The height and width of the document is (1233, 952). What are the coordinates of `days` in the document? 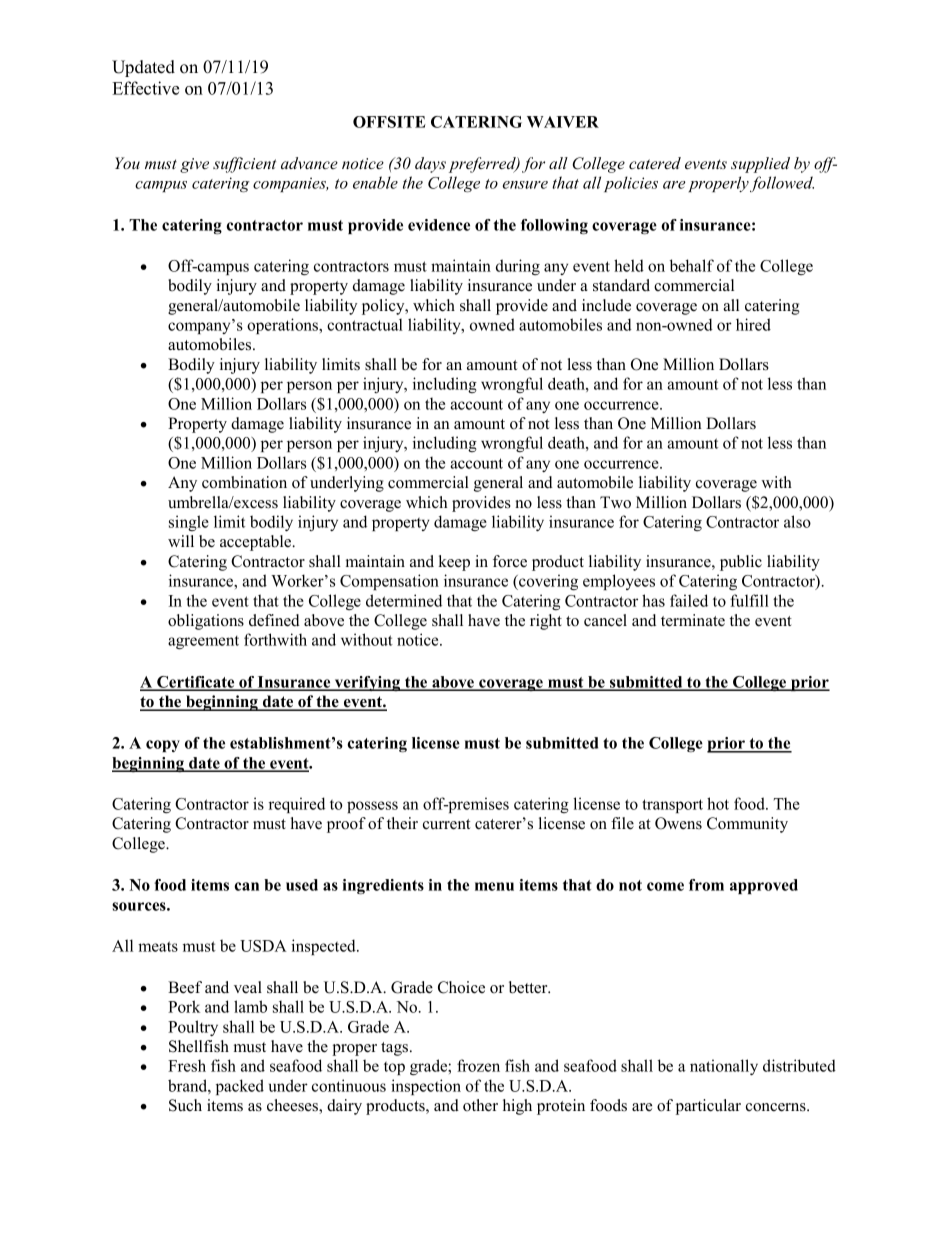 It's located at (430, 165).
